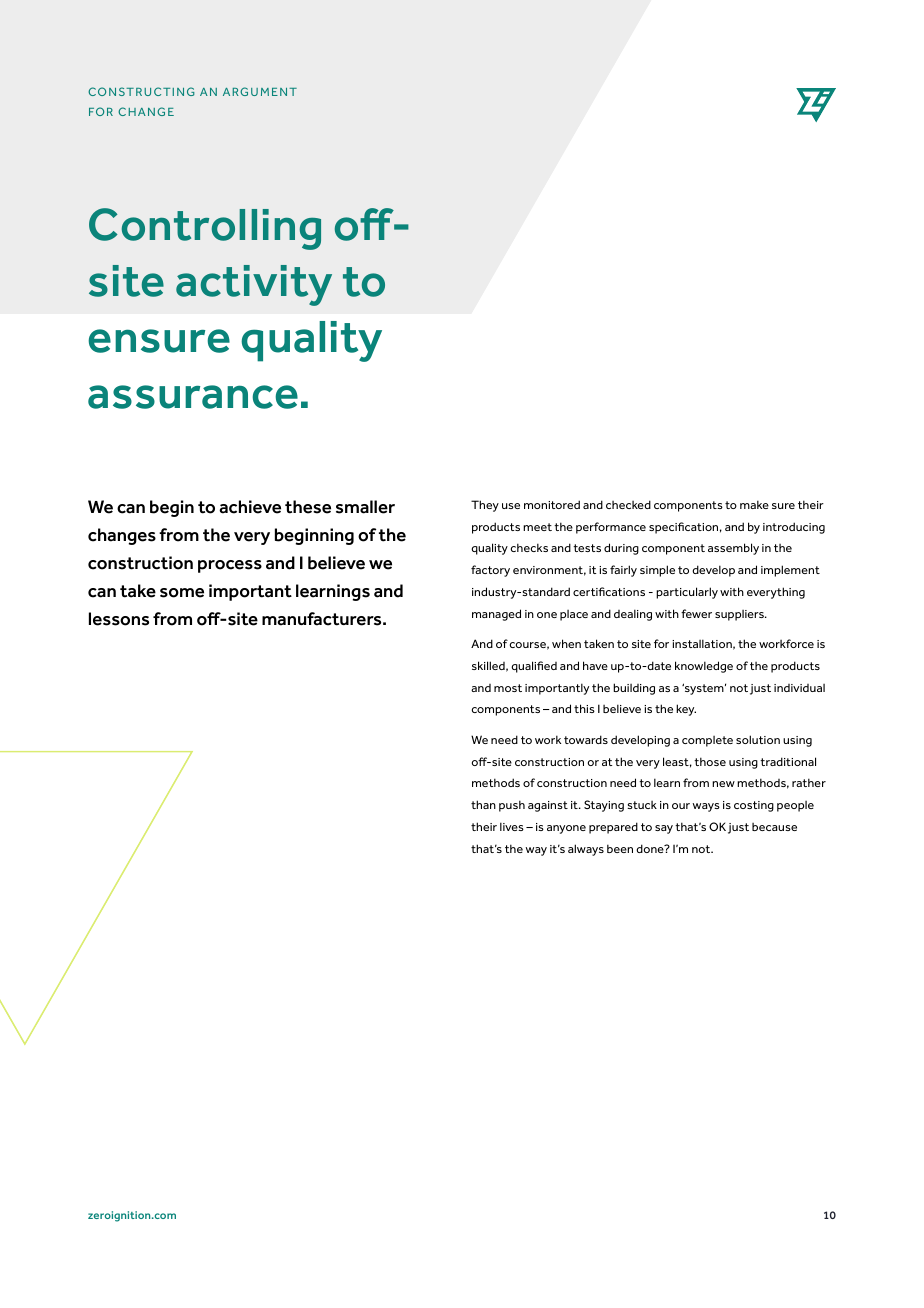 This document has height=1308, width=924. What do you see at coordinates (483, 804) in the document?
I see `than` at bounding box center [483, 804].
